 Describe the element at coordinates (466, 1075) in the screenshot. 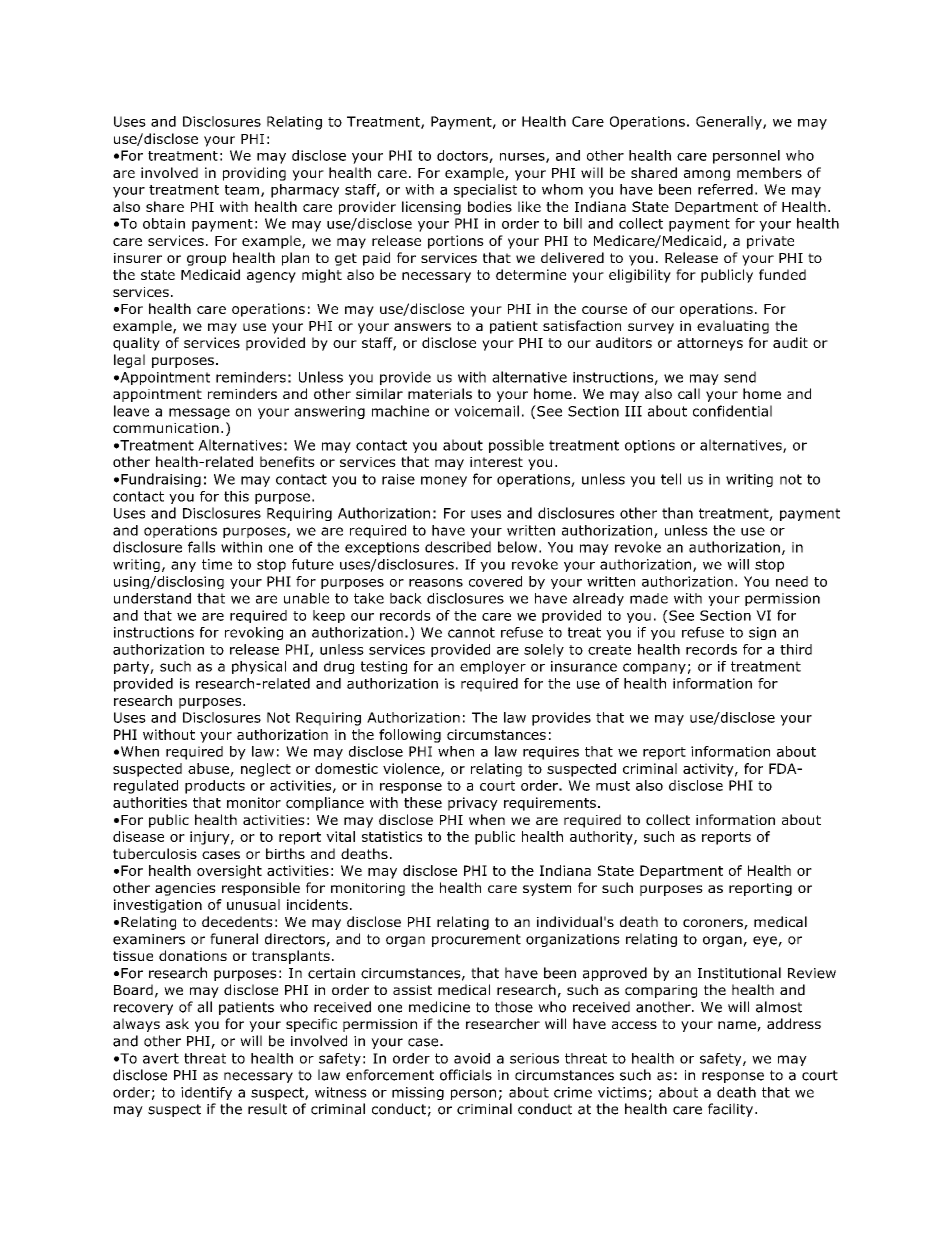

I see `officials` at that location.
